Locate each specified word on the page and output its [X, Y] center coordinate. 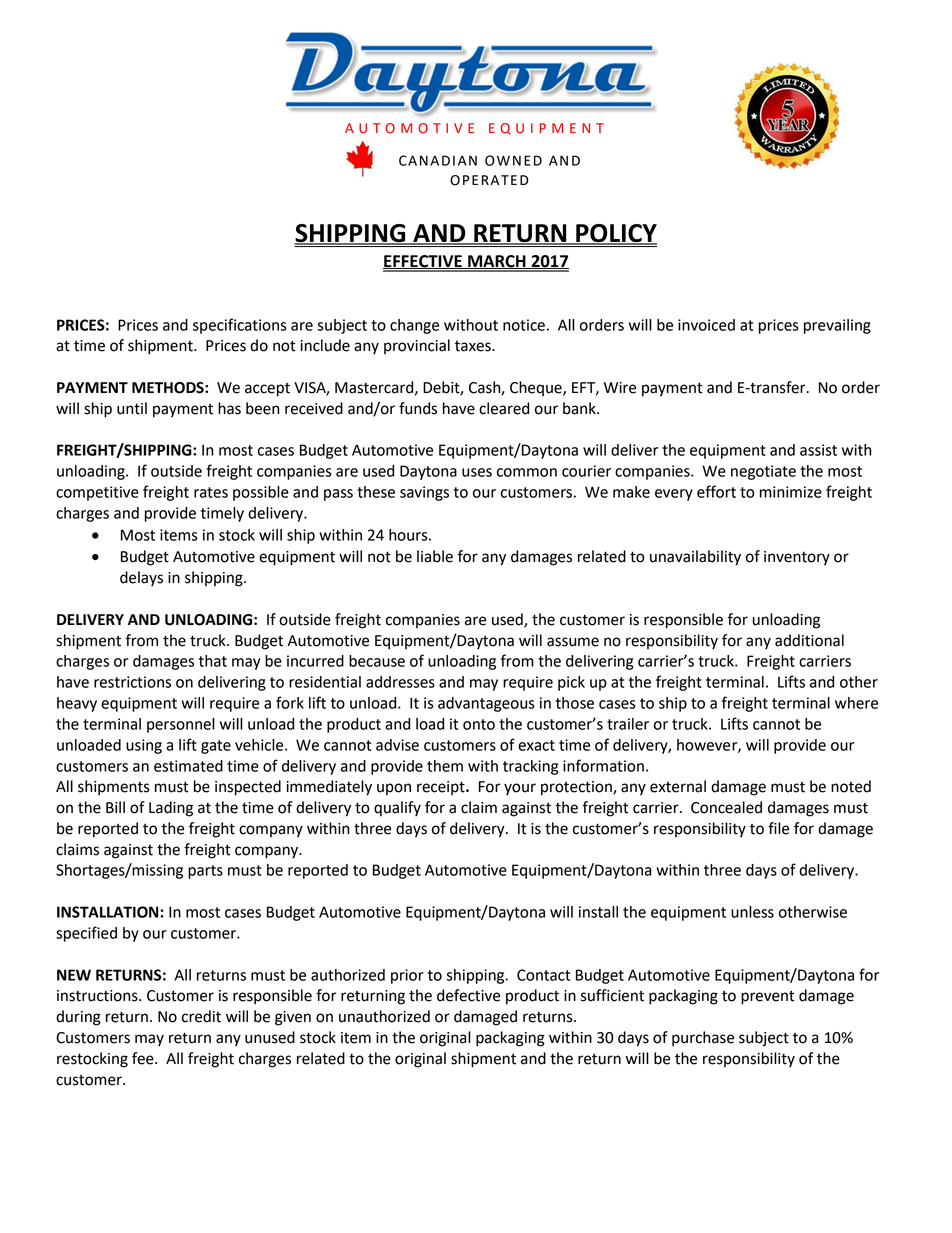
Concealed [726, 807]
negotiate [763, 472]
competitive [97, 493]
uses [477, 472]
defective [468, 995]
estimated [188, 766]
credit [201, 1016]
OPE [464, 180]
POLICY [615, 234]
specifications [240, 326]
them [445, 766]
